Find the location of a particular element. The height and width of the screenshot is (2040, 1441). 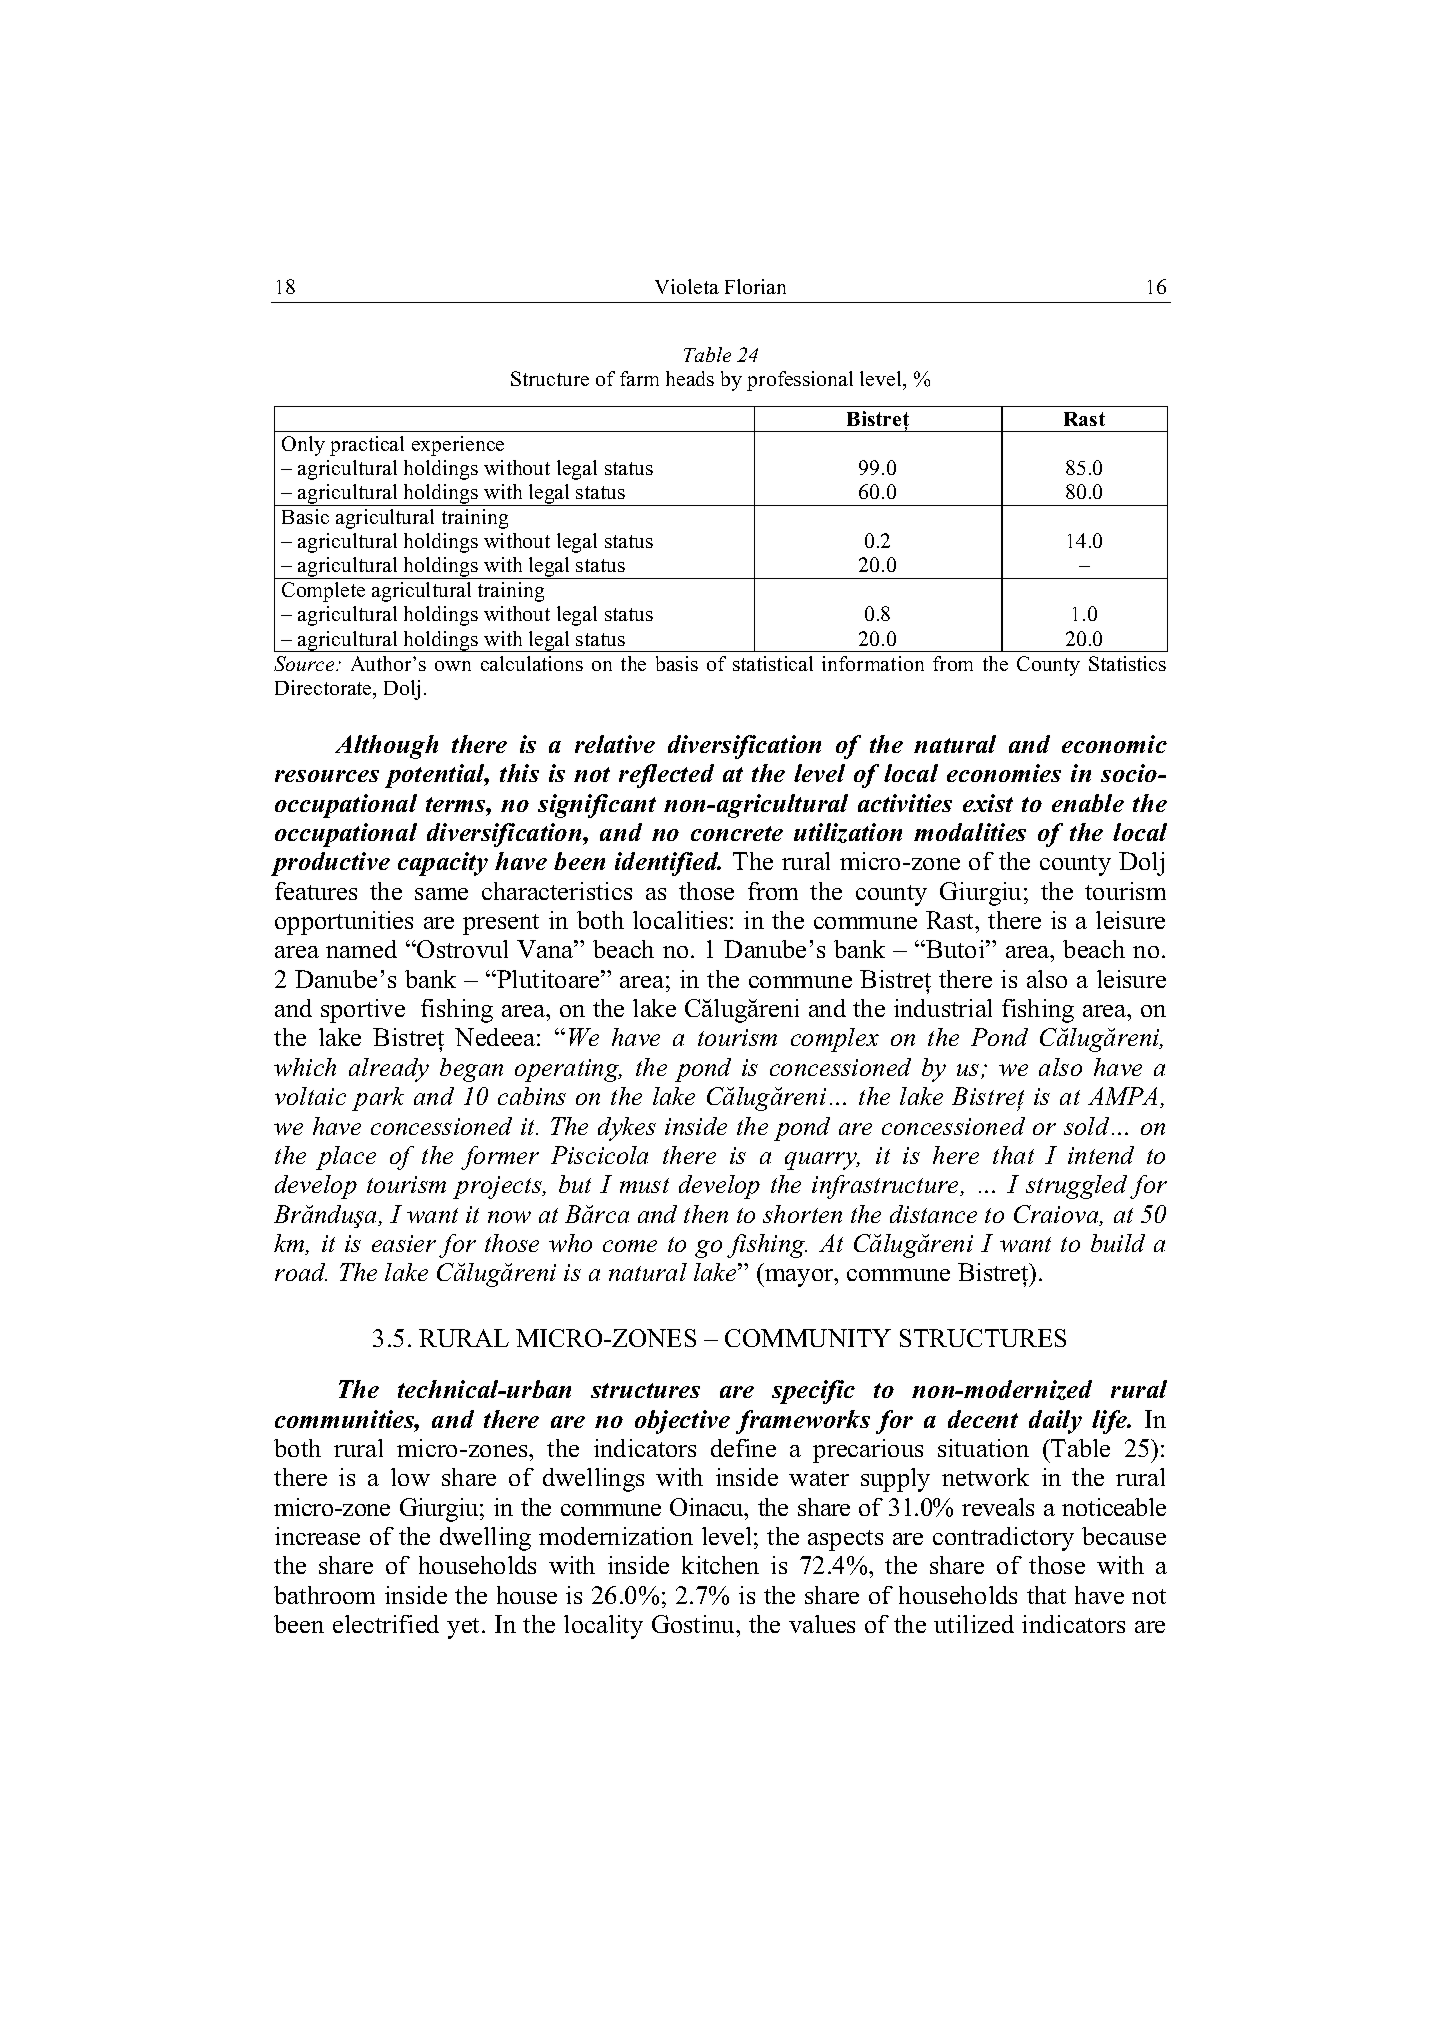

professional is located at coordinates (800, 381).
